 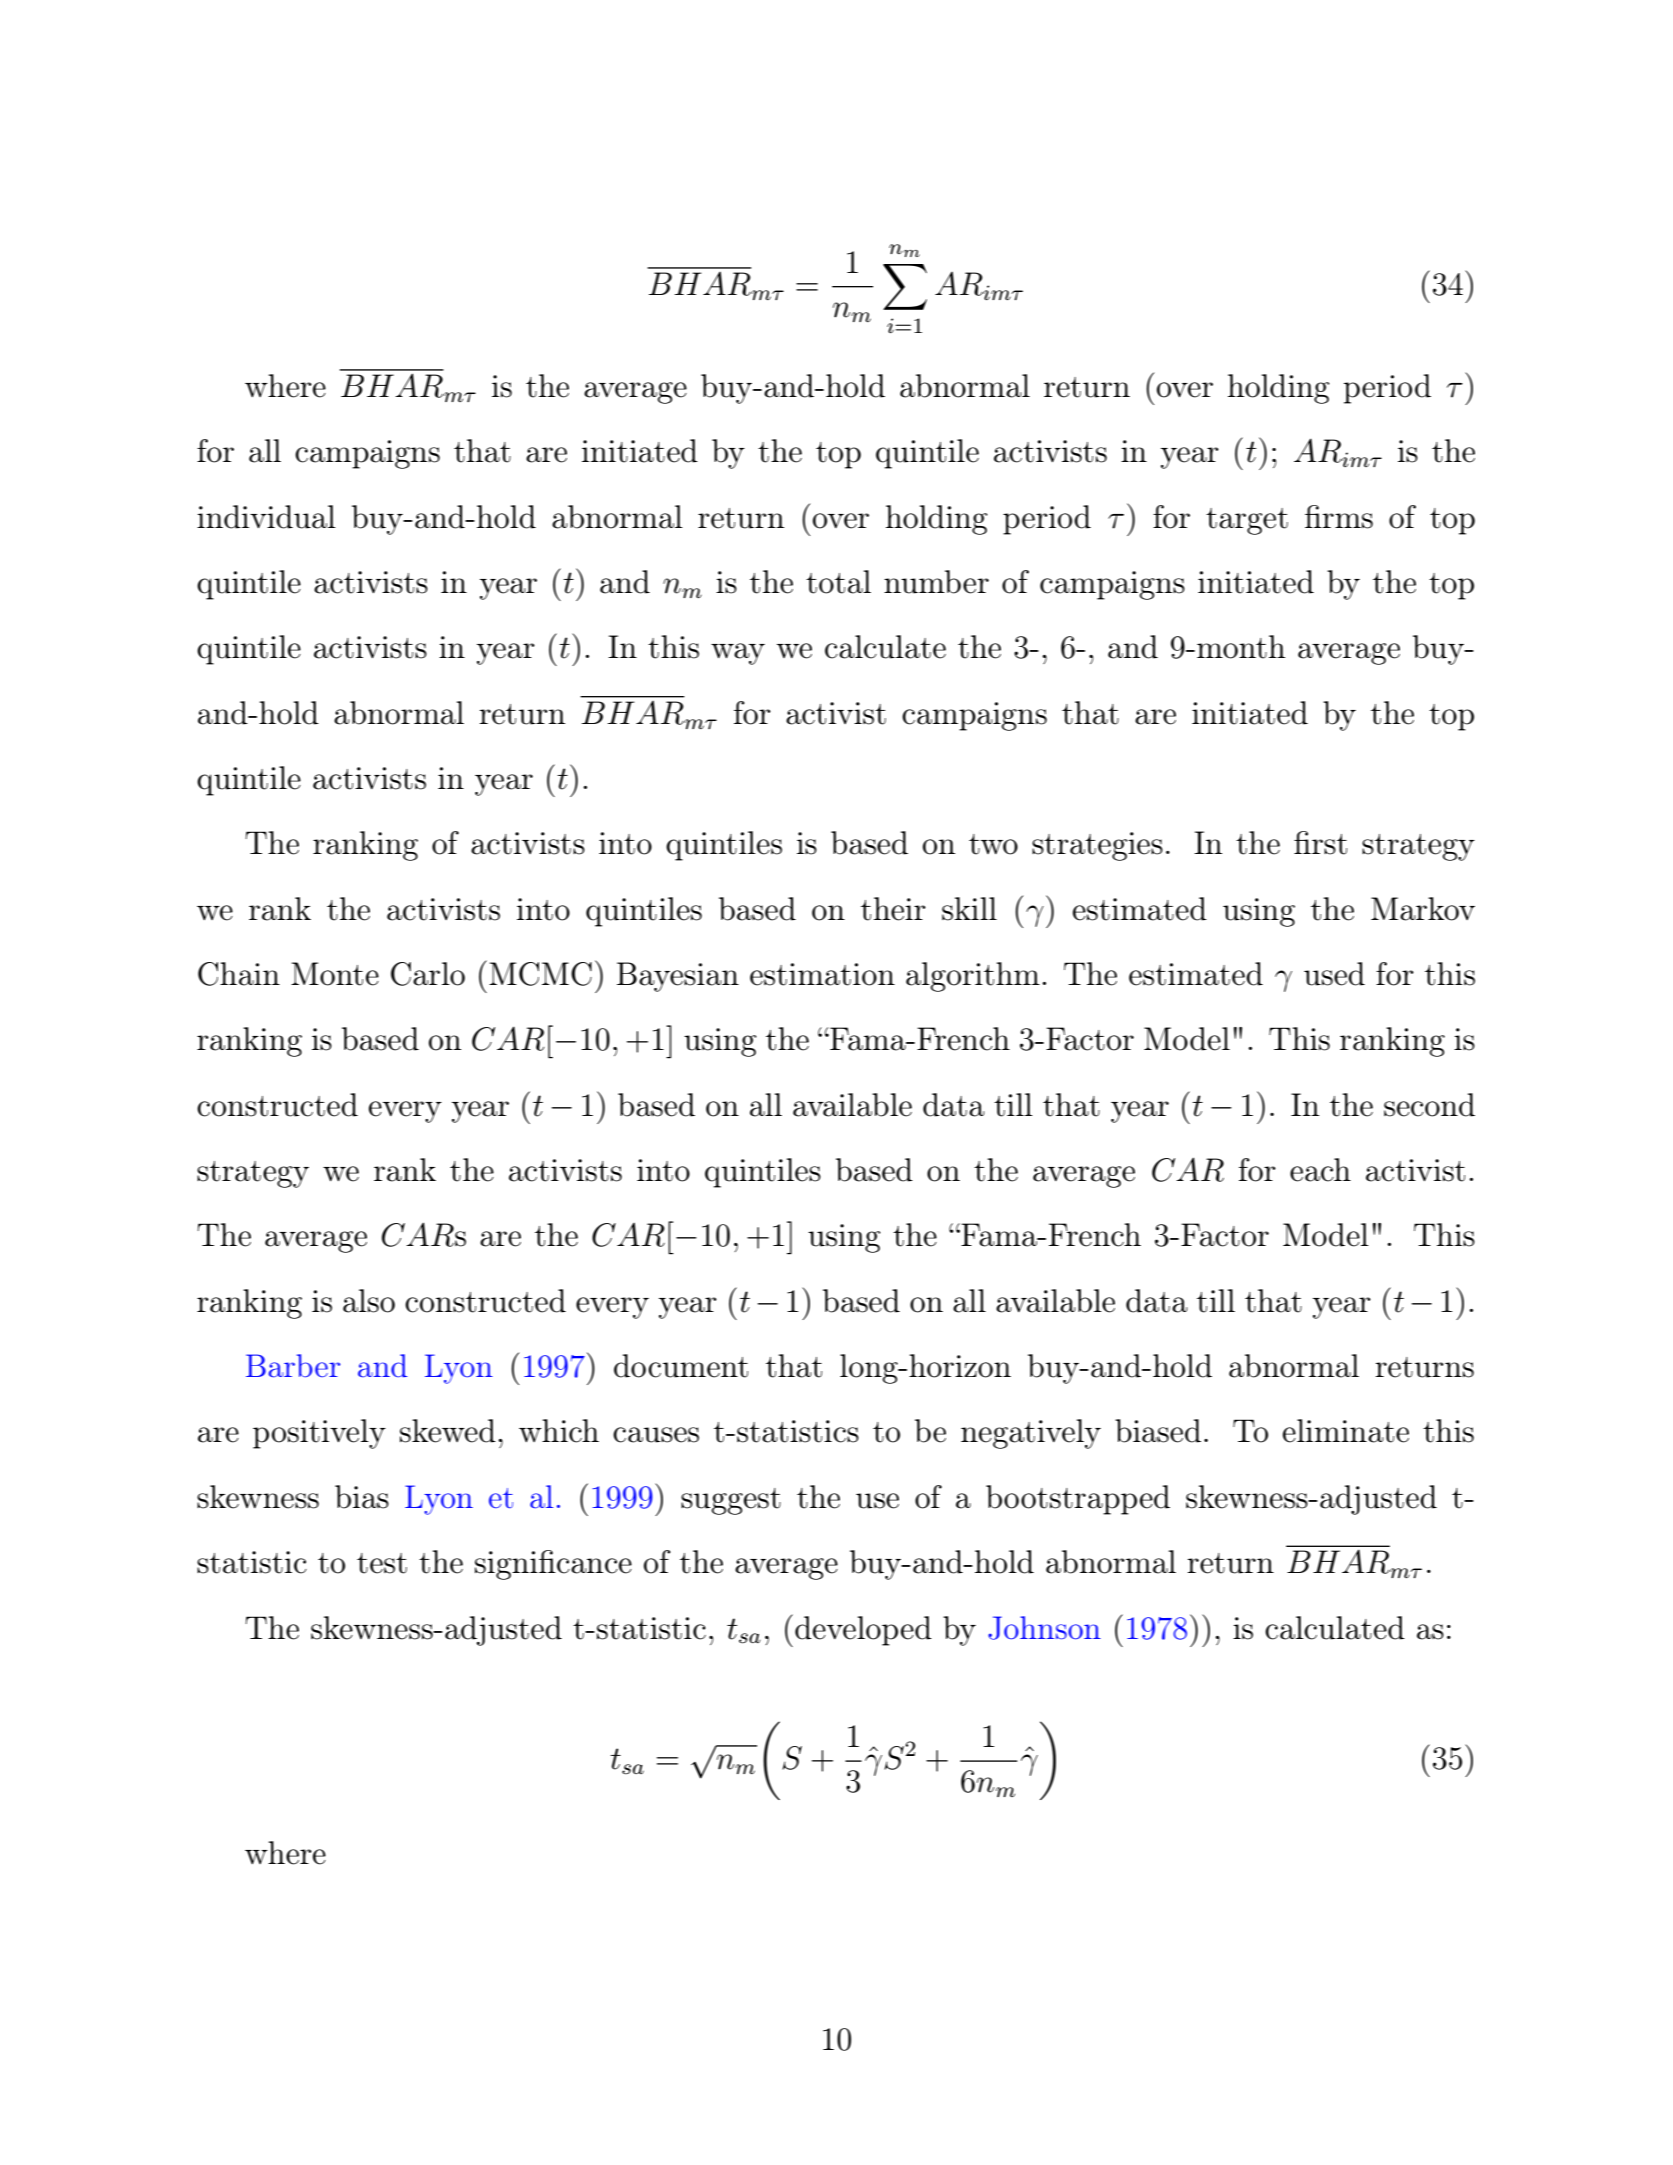 What do you see at coordinates (1346, 1431) in the document?
I see `eliminate` at bounding box center [1346, 1431].
